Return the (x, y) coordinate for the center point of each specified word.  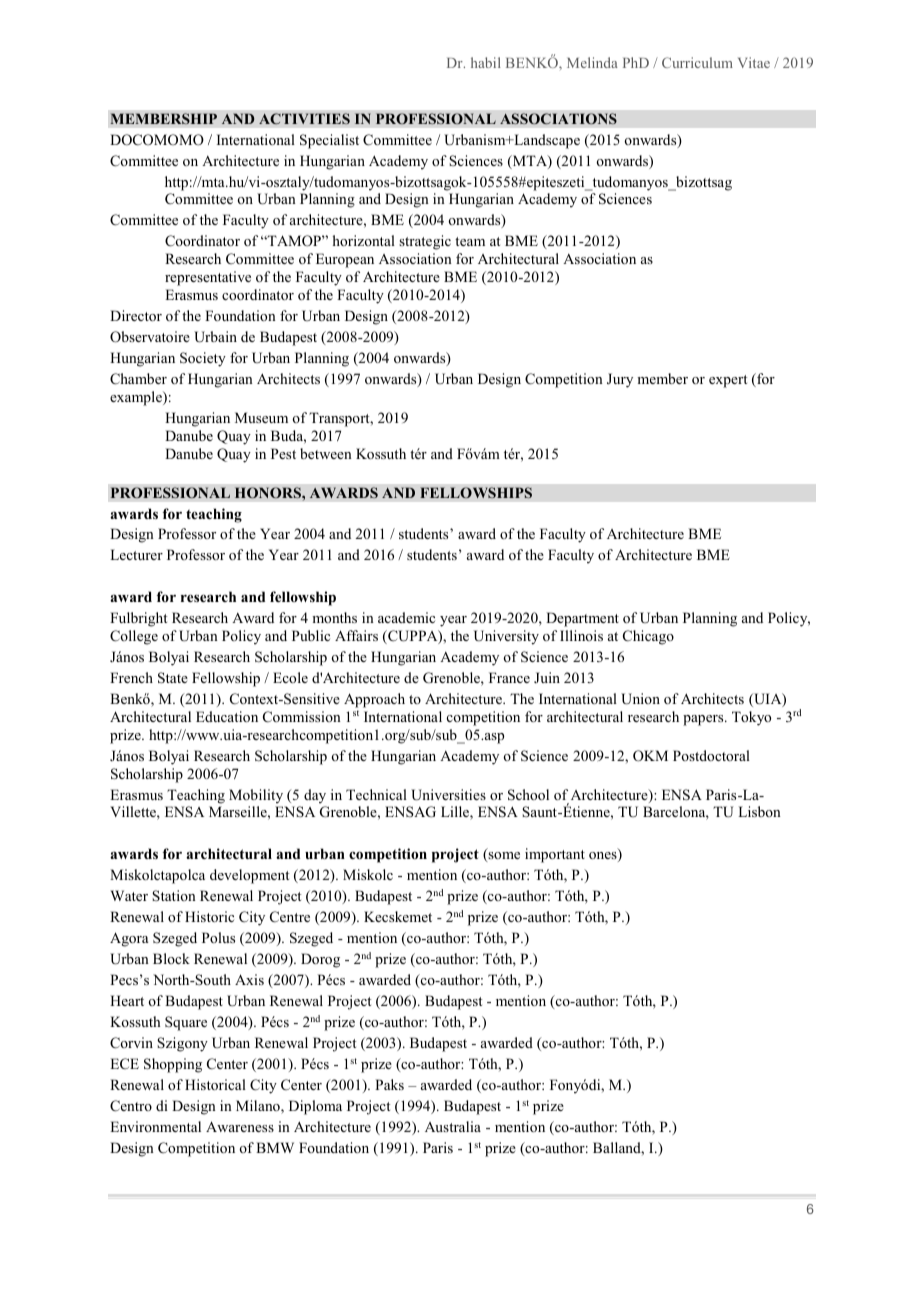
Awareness (240, 1126)
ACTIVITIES (304, 118)
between (326, 453)
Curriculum (697, 62)
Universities (448, 795)
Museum (261, 417)
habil (486, 62)
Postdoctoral (711, 755)
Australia (453, 1126)
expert (728, 381)
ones (604, 857)
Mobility (256, 796)
